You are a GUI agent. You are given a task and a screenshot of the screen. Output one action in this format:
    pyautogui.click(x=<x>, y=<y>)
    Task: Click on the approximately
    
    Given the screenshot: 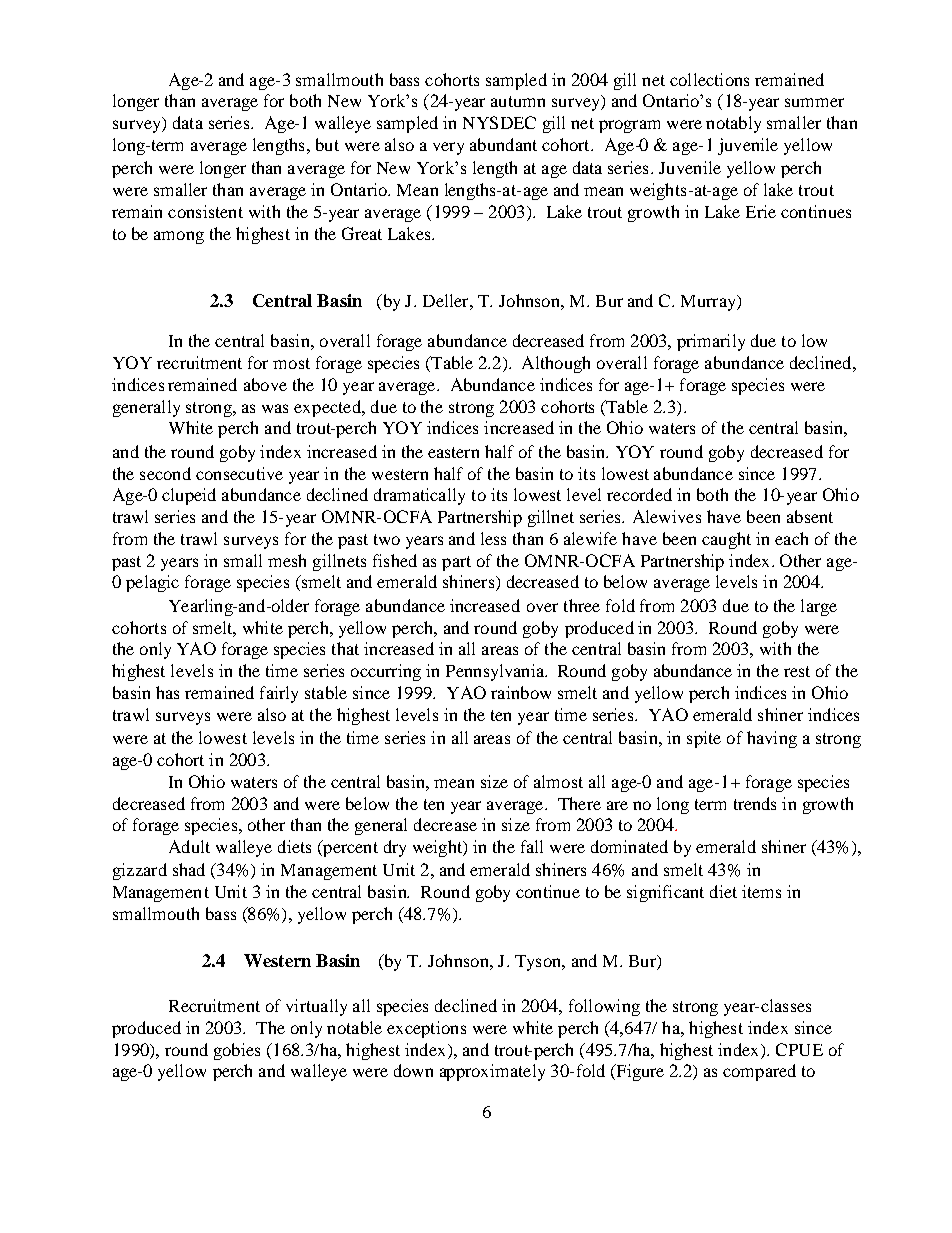 What is the action you would take?
    pyautogui.click(x=492, y=1072)
